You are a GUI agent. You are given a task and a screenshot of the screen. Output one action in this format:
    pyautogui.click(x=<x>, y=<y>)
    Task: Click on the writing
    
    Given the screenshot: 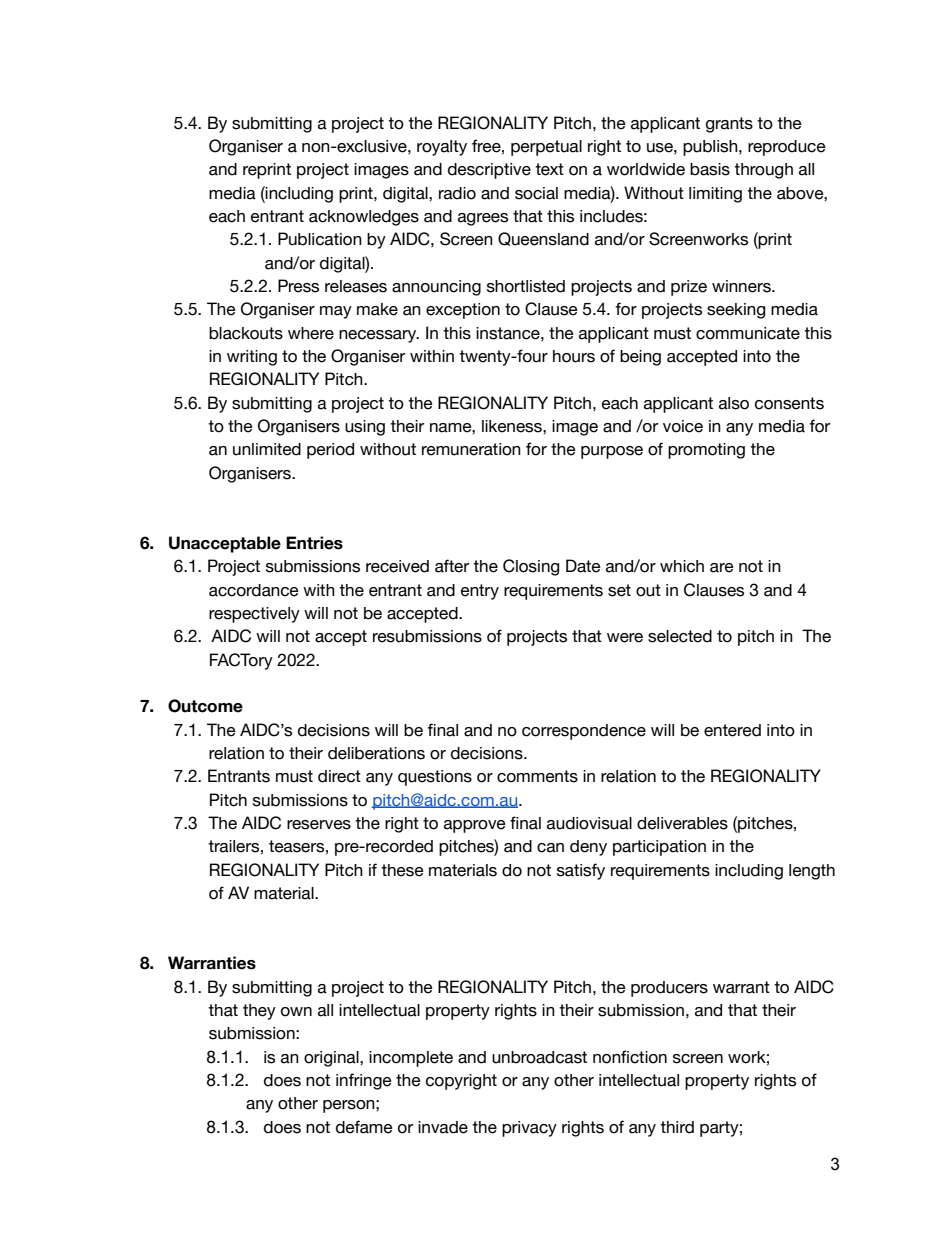 What is the action you would take?
    pyautogui.click(x=252, y=358)
